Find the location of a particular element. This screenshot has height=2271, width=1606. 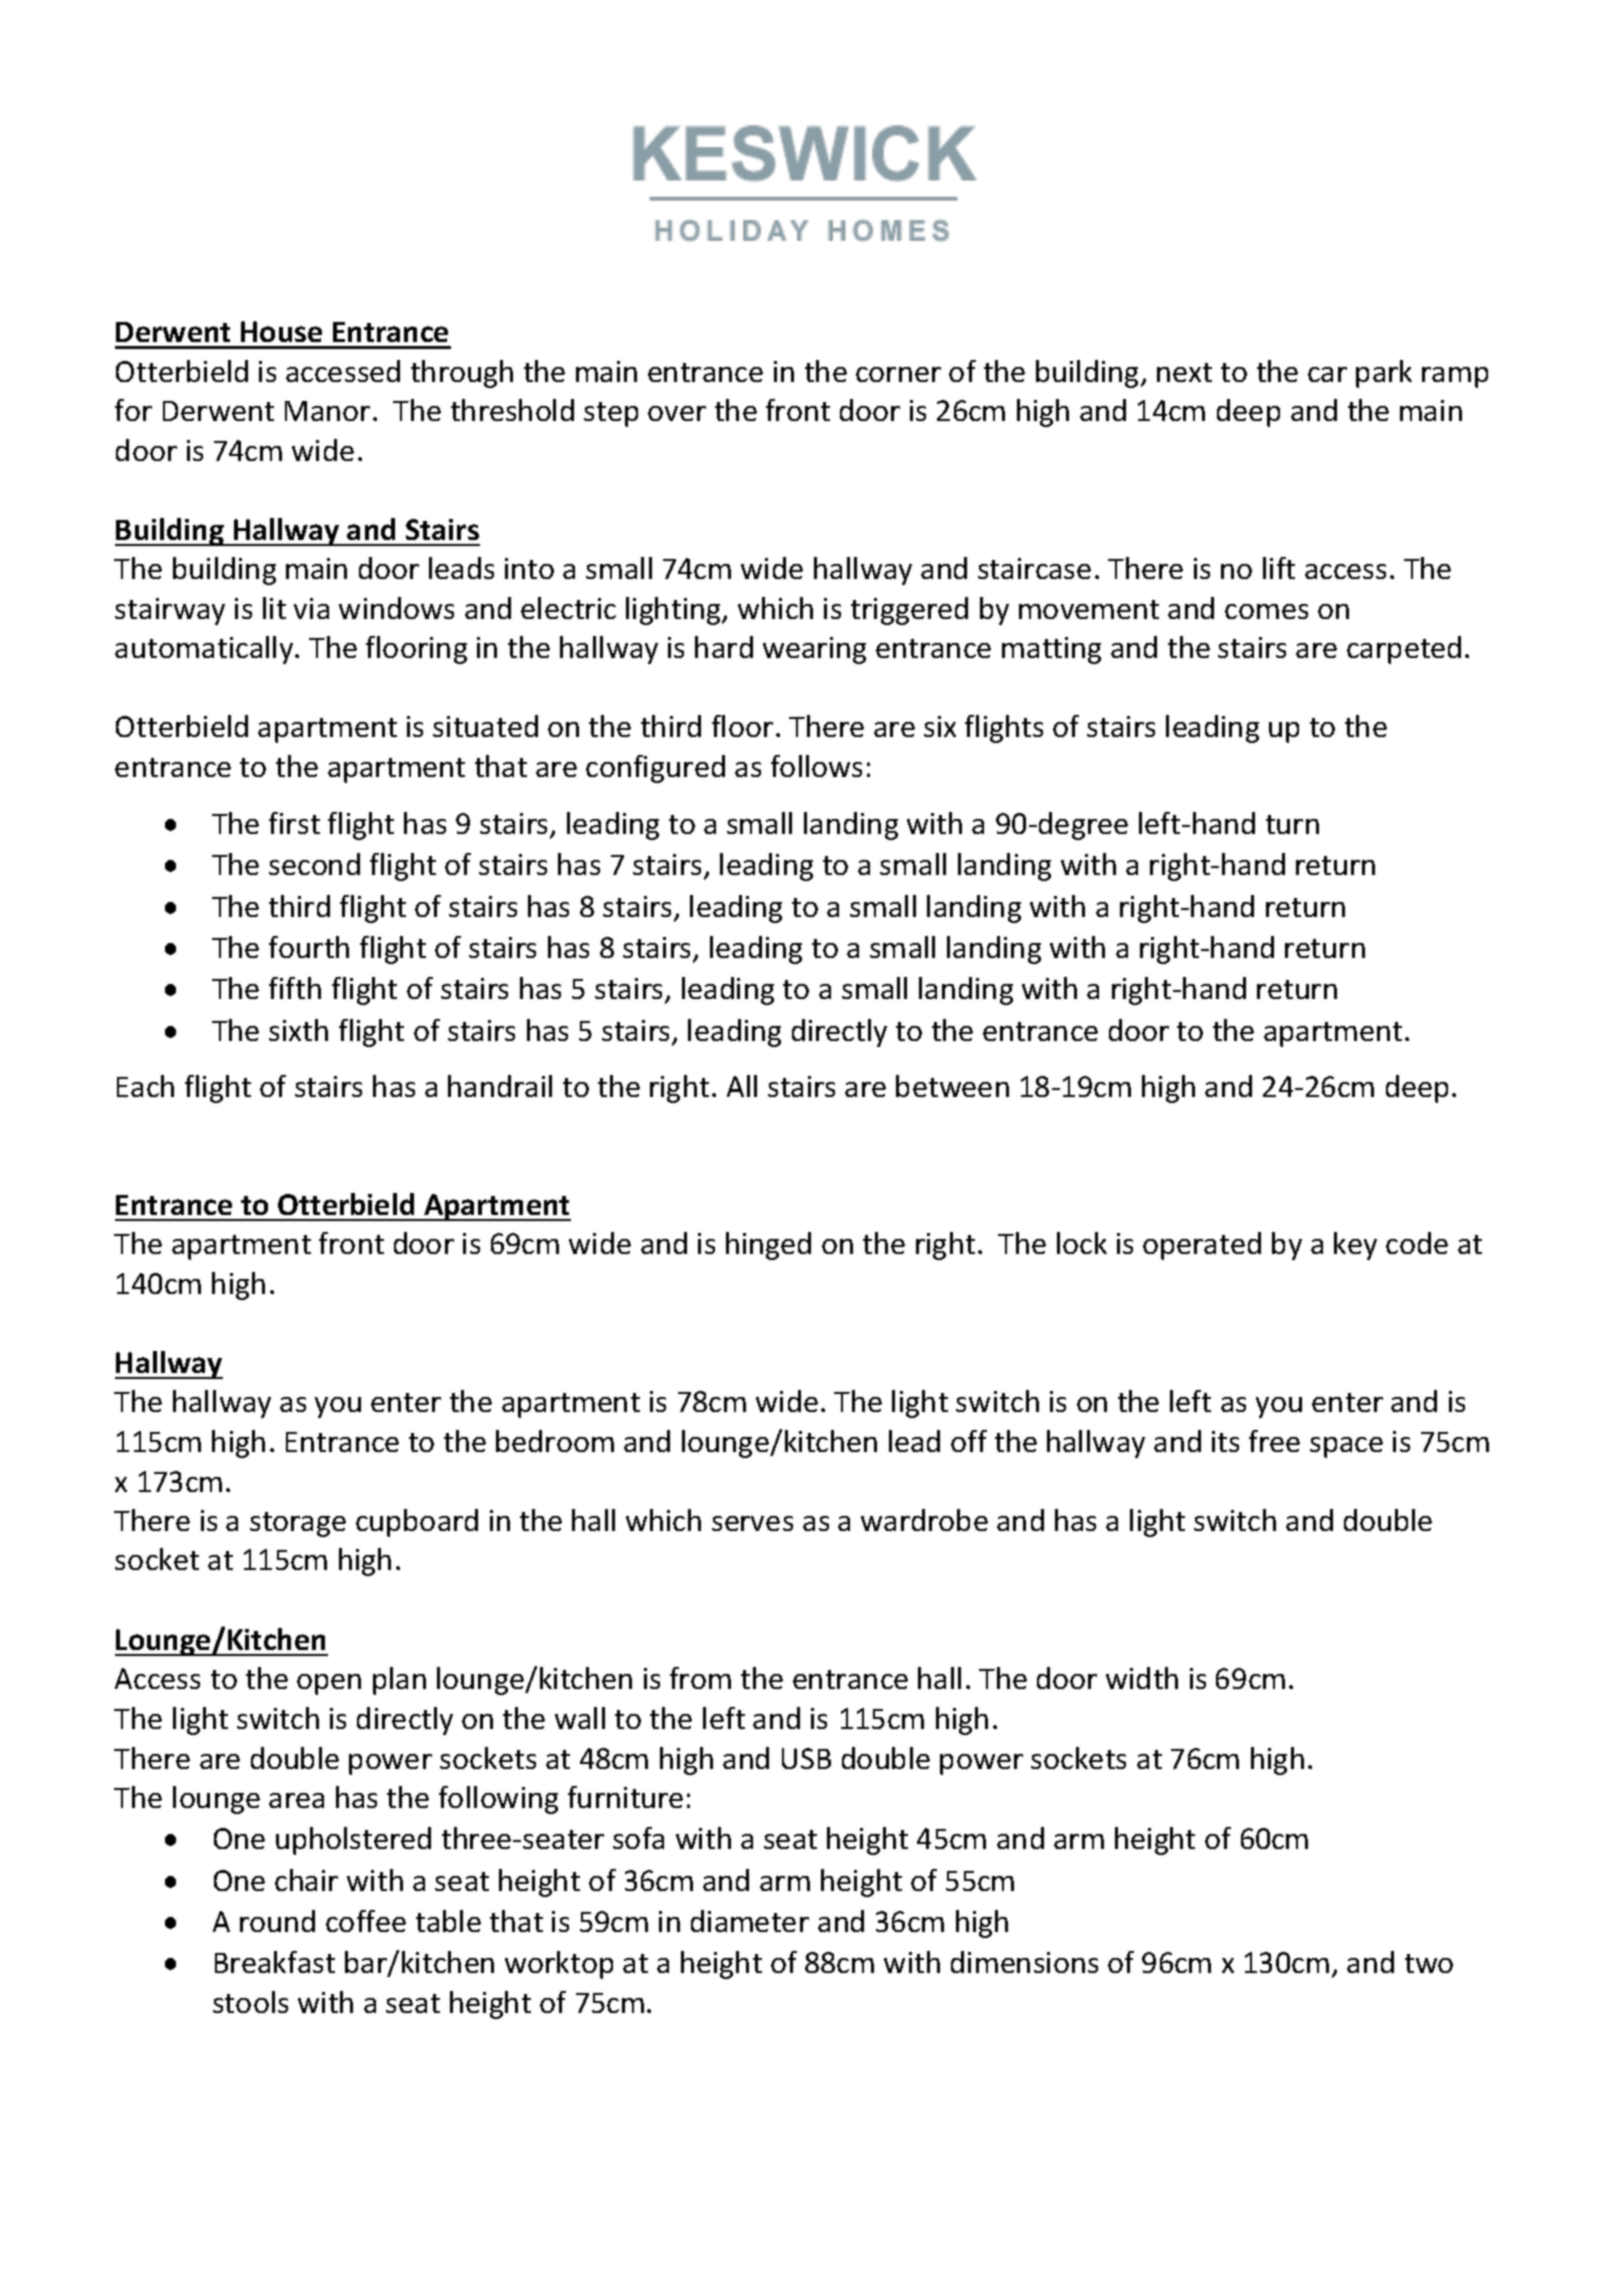

park is located at coordinates (1384, 374).
